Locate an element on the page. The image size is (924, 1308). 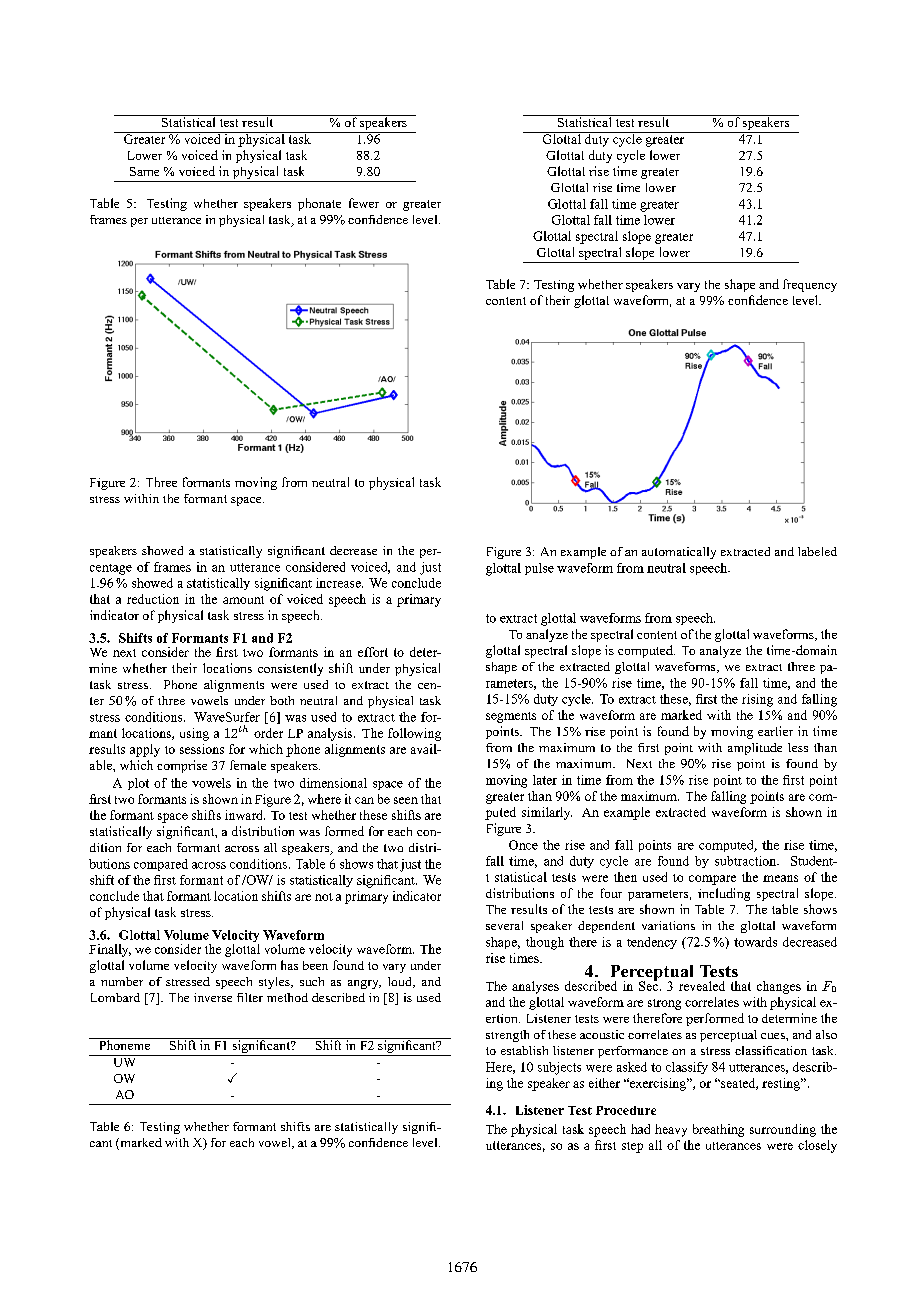
inverse is located at coordinates (213, 997).
